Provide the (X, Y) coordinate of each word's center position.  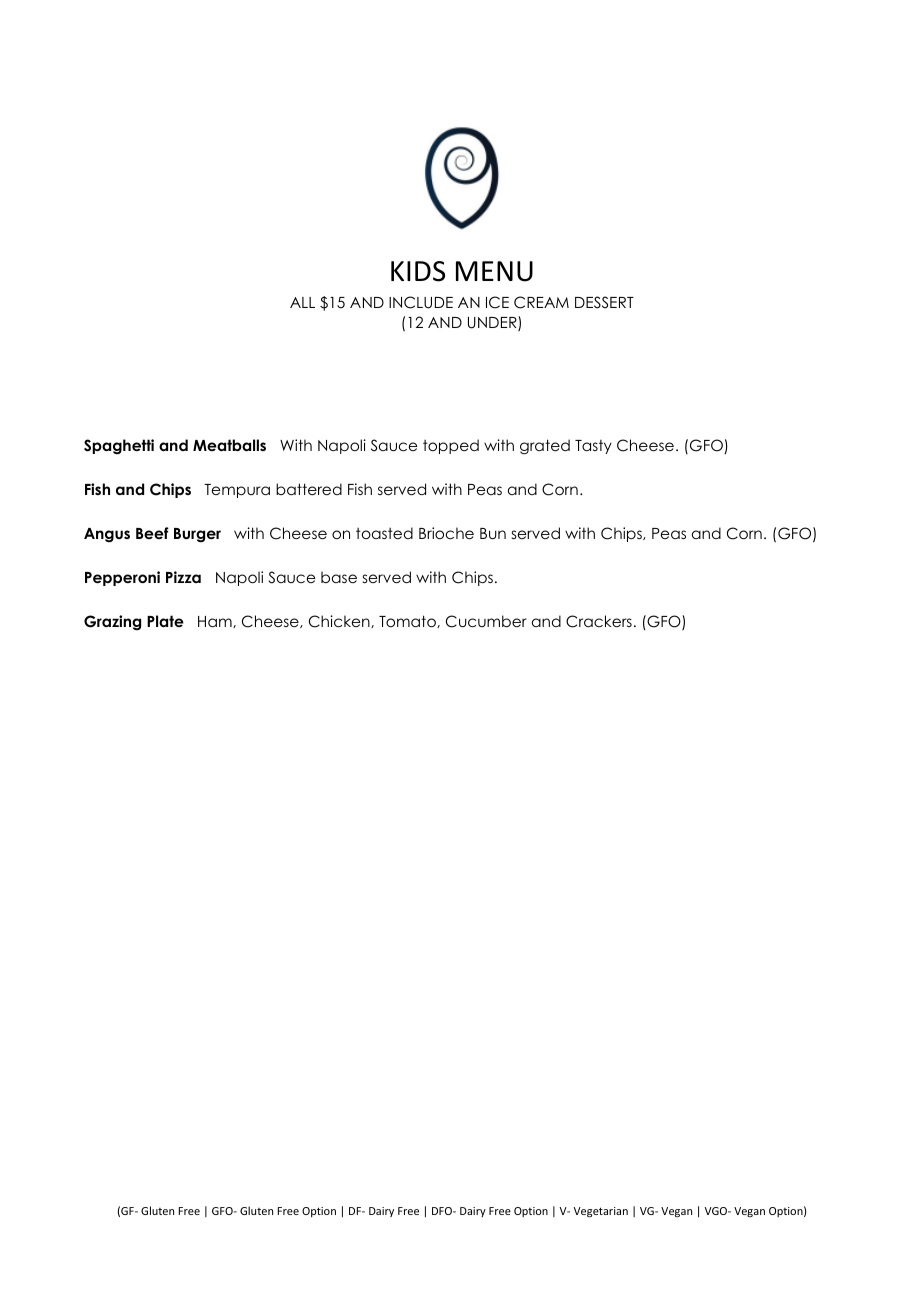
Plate (165, 621)
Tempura (237, 491)
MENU (494, 271)
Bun (493, 533)
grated (545, 447)
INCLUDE (421, 302)
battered (309, 489)
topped (451, 446)
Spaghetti (119, 447)
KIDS (418, 271)
